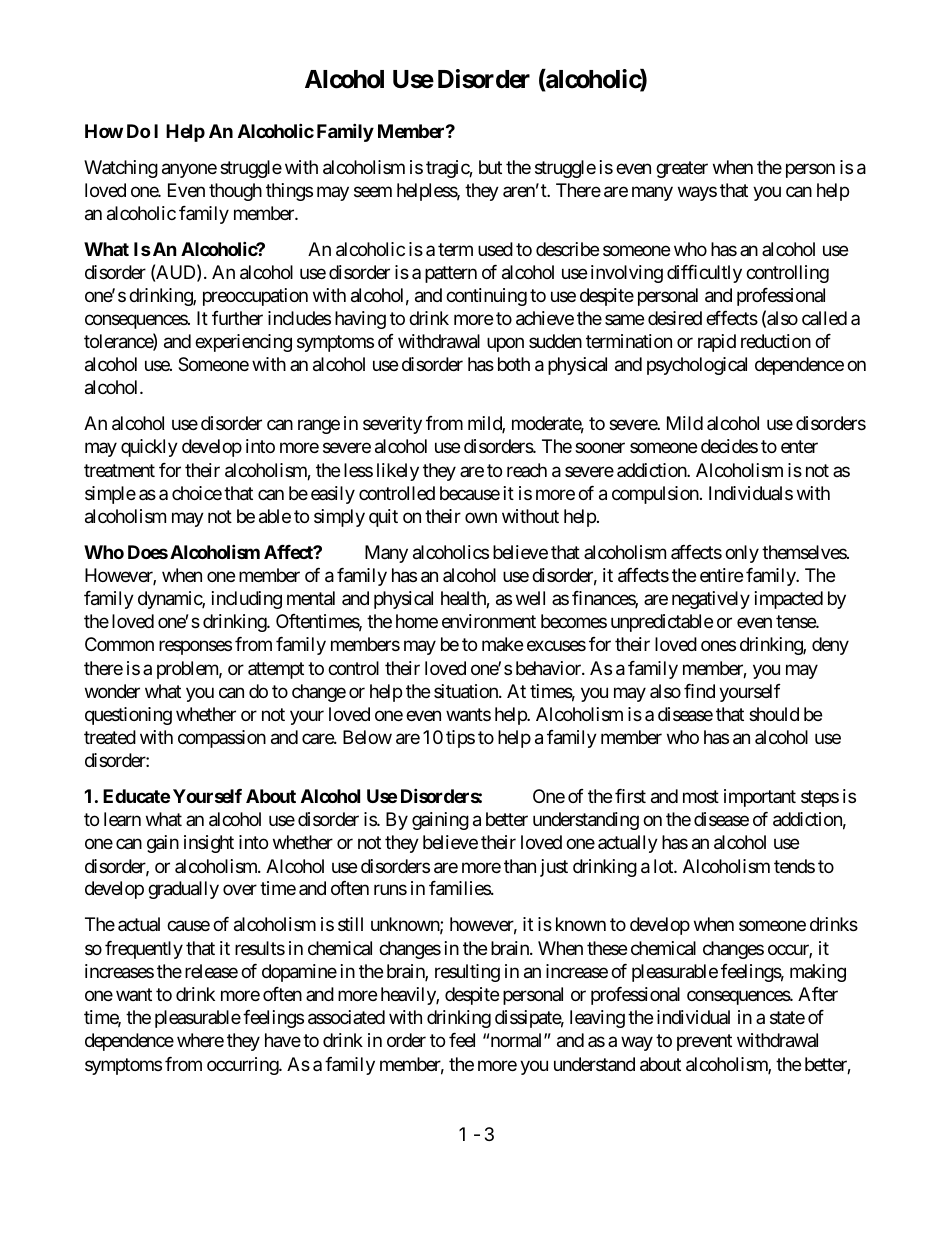 This screenshot has height=1233, width=952. Describe the element at coordinates (222, 739) in the screenshot. I see `compassion` at that location.
